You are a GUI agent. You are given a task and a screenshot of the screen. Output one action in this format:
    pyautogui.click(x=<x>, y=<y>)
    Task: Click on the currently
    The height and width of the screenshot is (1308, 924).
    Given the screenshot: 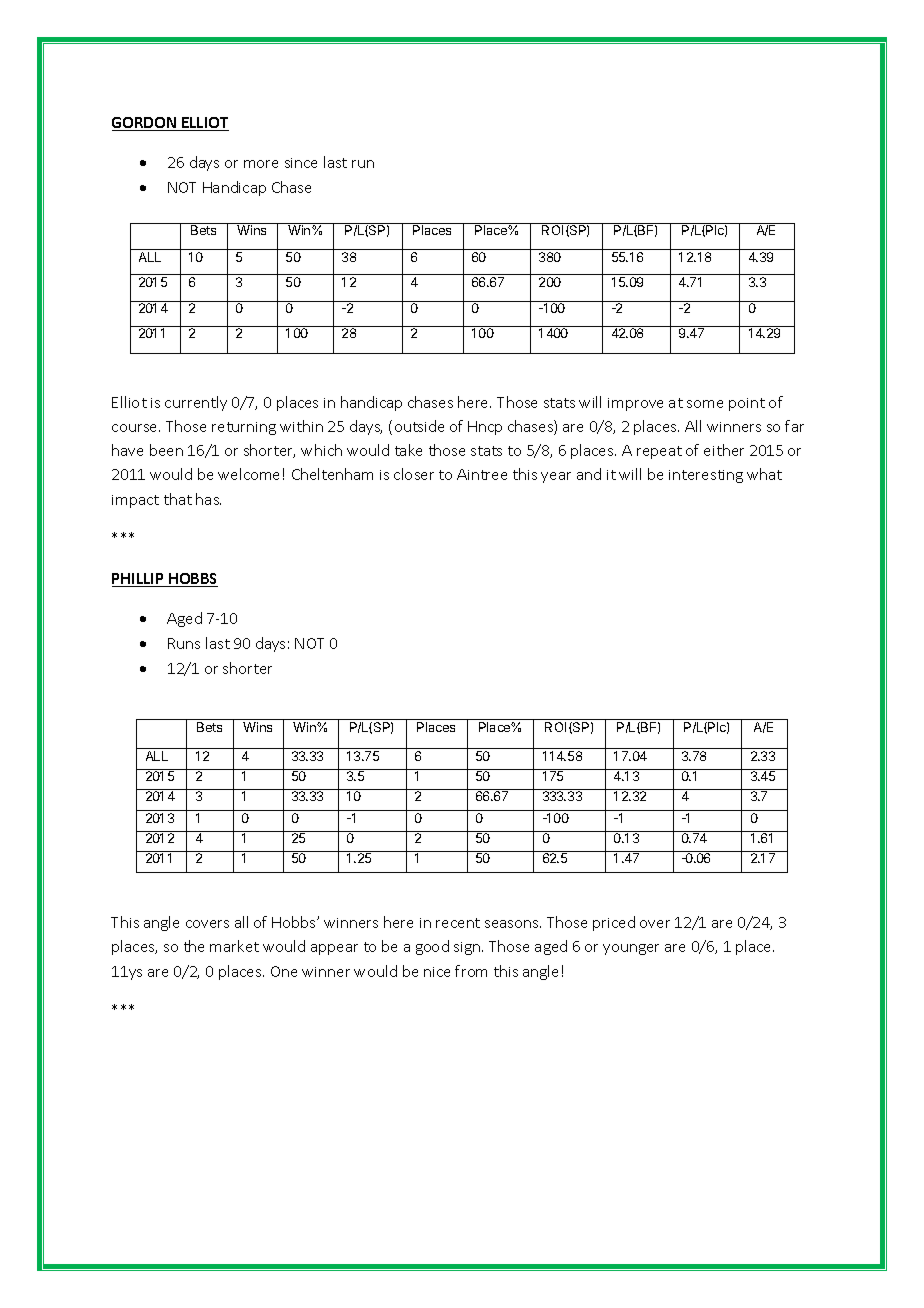 What is the action you would take?
    pyautogui.click(x=196, y=403)
